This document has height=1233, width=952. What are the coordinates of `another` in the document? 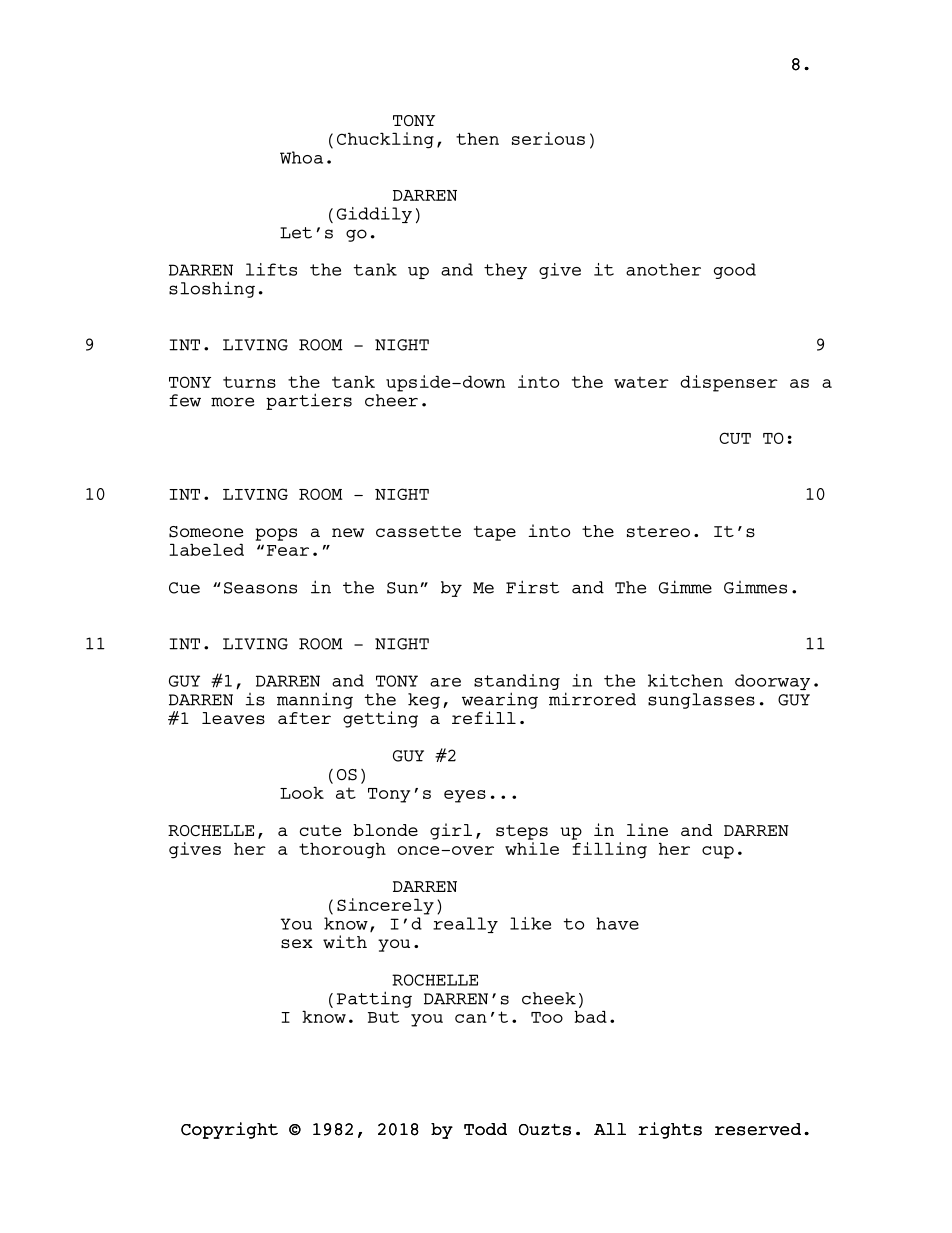 It's located at (663, 269).
